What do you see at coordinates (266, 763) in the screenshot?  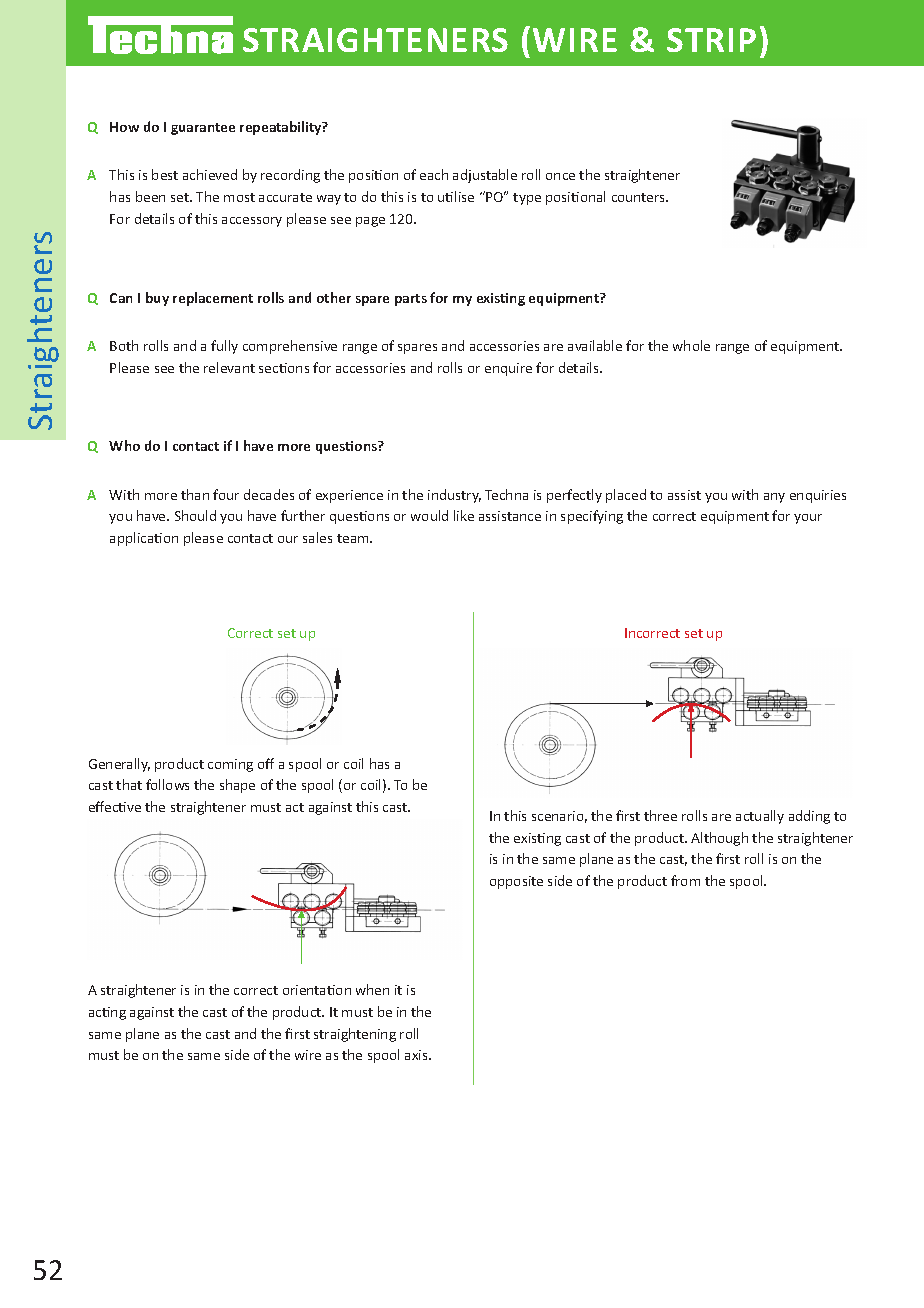 I see `off` at bounding box center [266, 763].
